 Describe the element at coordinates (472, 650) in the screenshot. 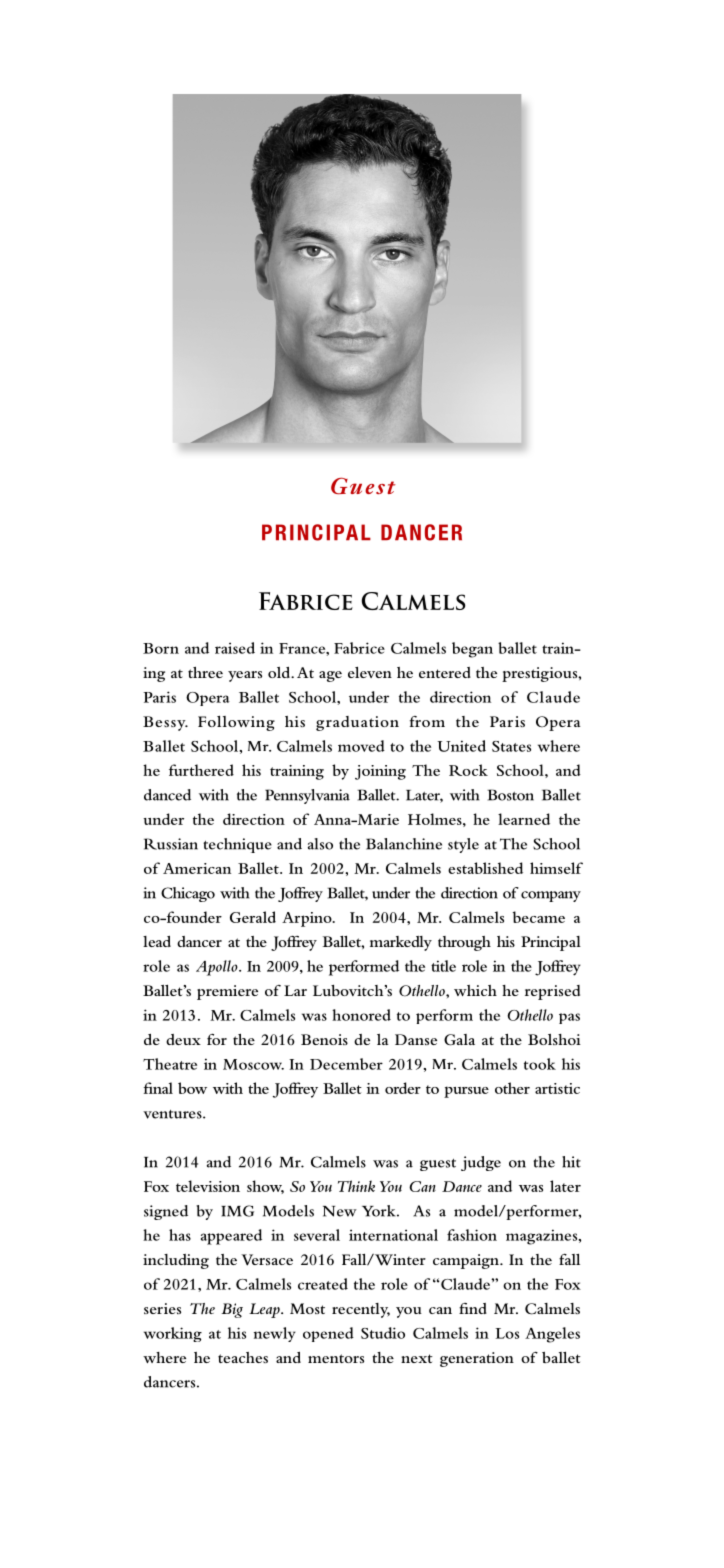

I see `began` at that location.
